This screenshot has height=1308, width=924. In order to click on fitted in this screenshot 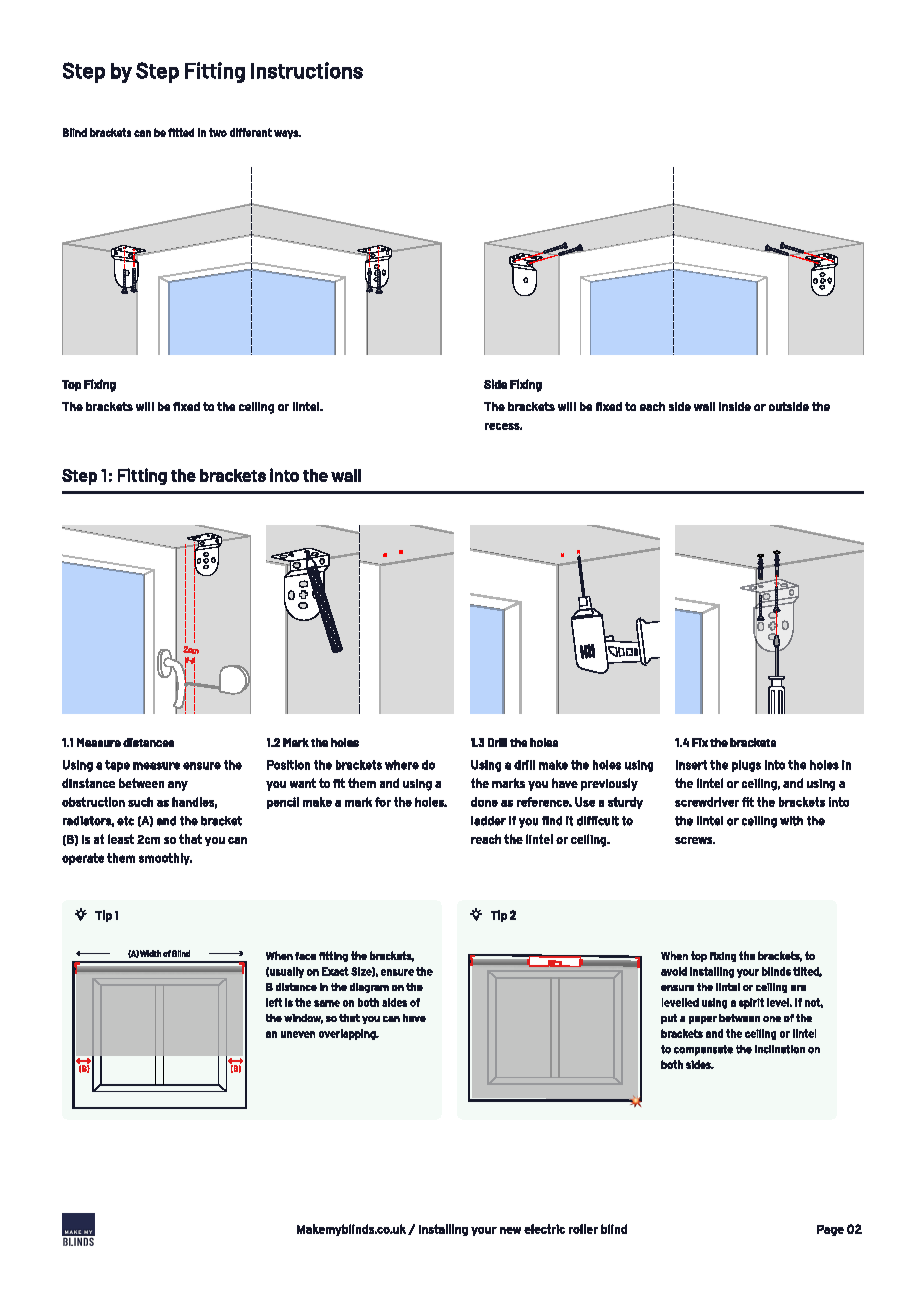, I will do `click(181, 132)`.
